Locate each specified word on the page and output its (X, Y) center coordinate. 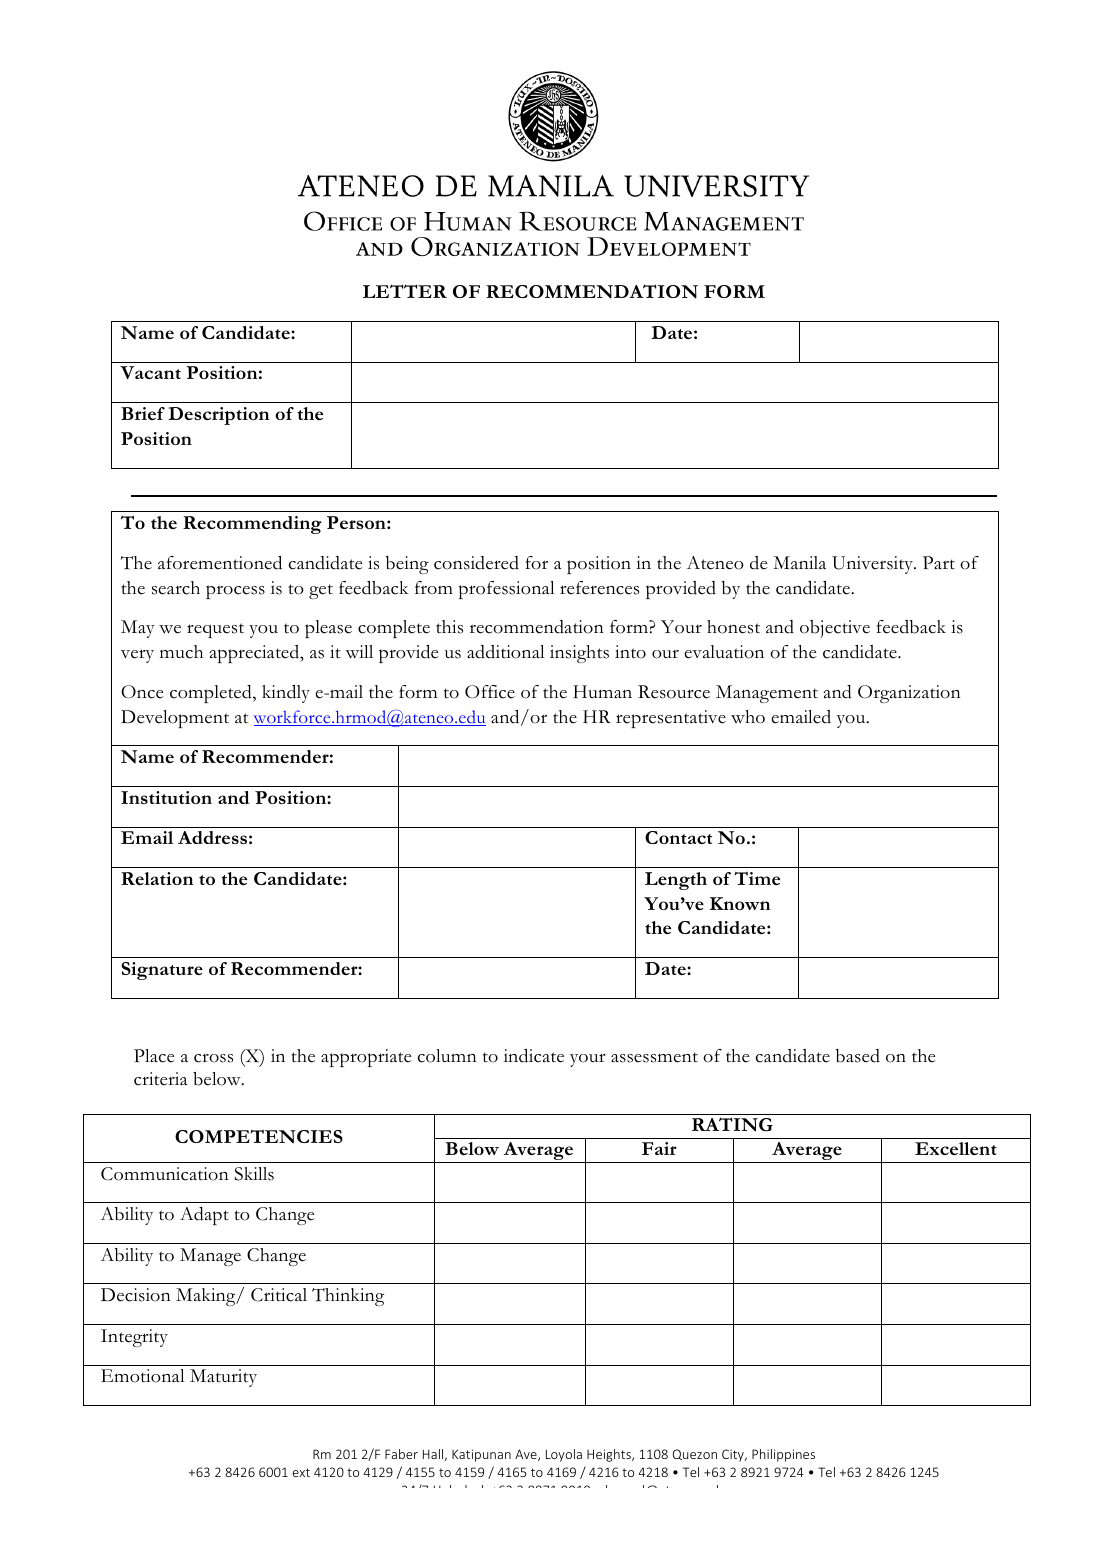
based (858, 1056)
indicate (534, 1056)
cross (213, 1058)
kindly (286, 694)
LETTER (405, 291)
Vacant (150, 372)
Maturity (223, 1378)
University (873, 565)
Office (490, 692)
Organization (909, 694)
